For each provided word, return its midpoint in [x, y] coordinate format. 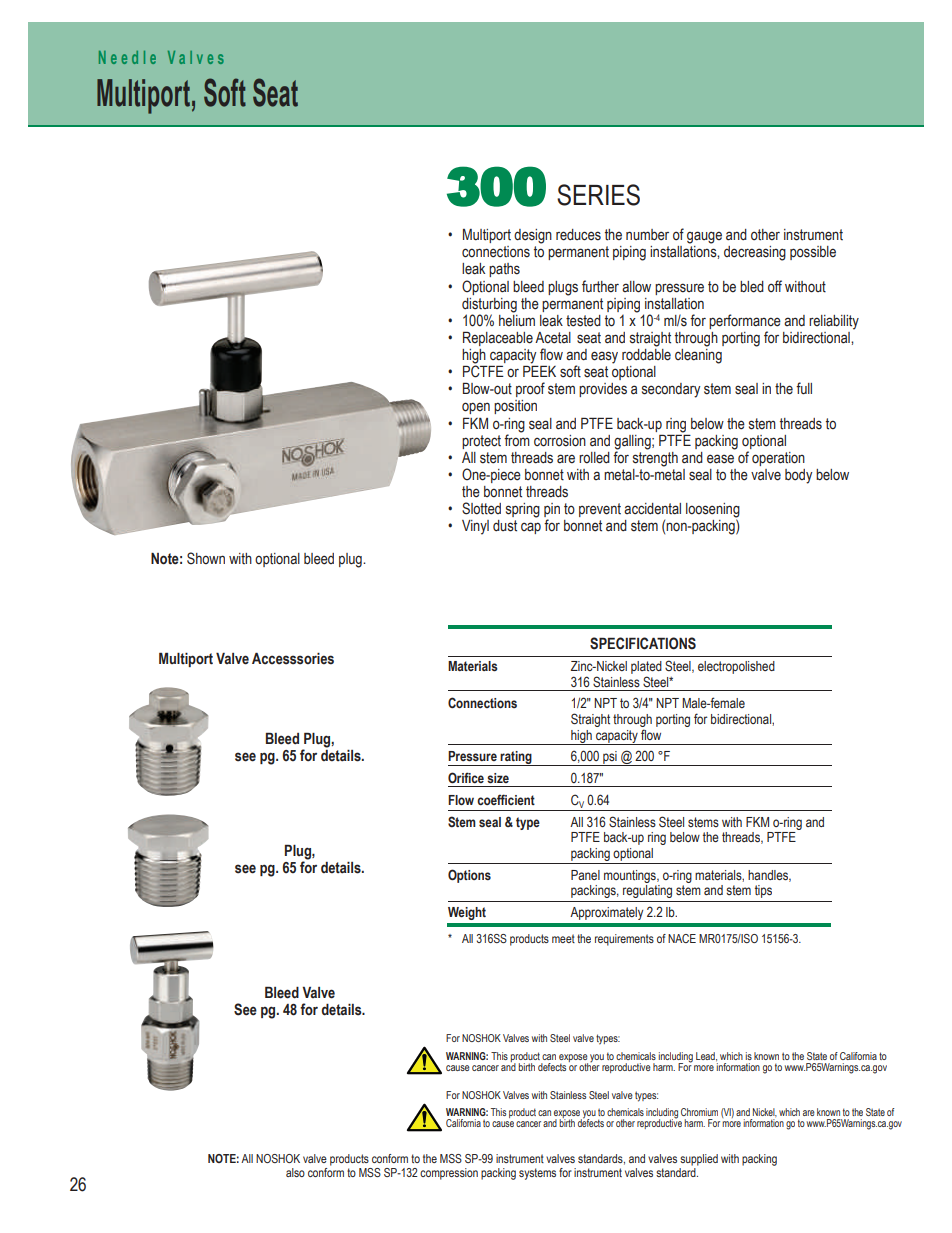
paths [504, 270]
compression [449, 1174]
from [517, 439]
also [295, 1172]
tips [763, 891]
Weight [467, 913]
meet [563, 938]
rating [516, 758]
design [533, 236]
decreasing [755, 253]
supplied [699, 1160]
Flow [461, 800]
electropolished [736, 667]
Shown [206, 558]
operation [778, 459]
